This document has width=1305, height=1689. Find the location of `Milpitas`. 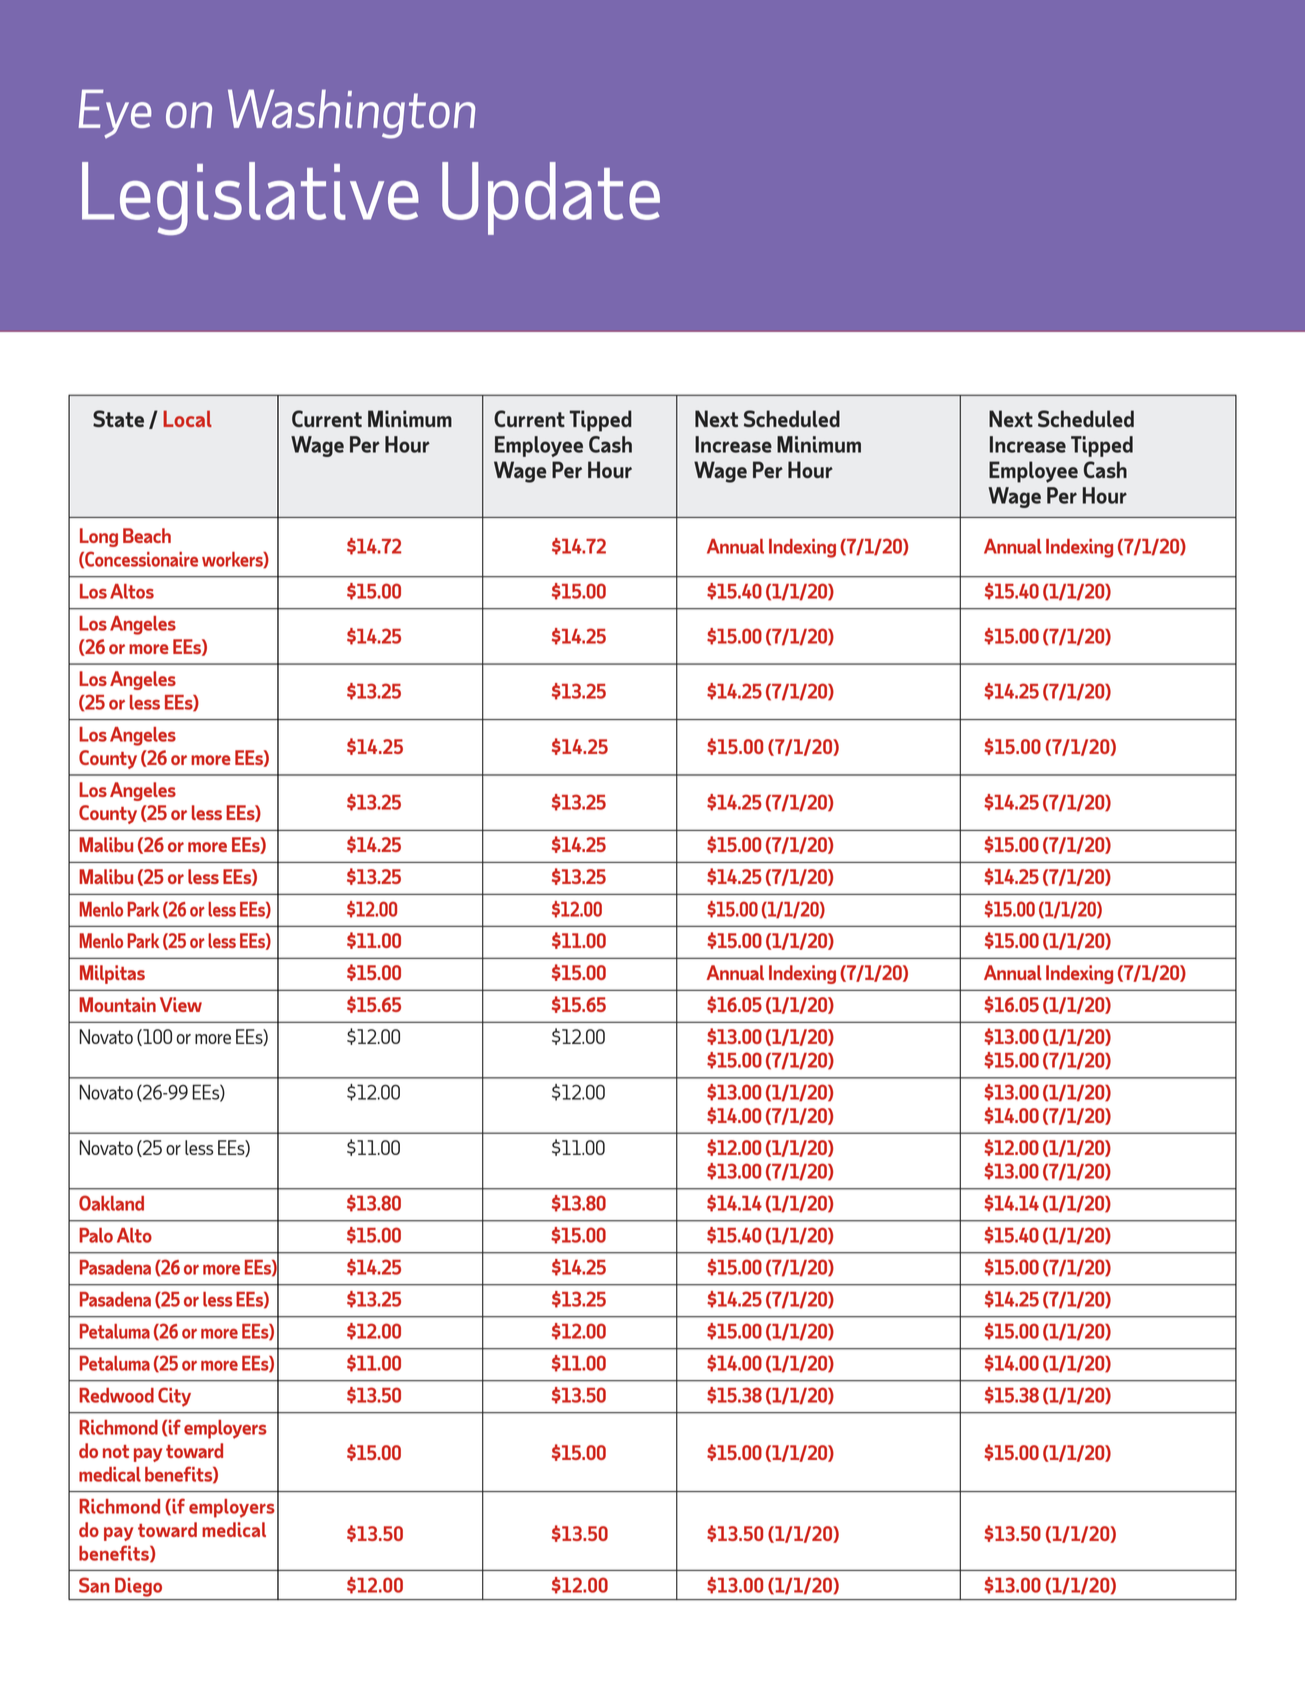

Milpitas is located at coordinates (112, 974).
